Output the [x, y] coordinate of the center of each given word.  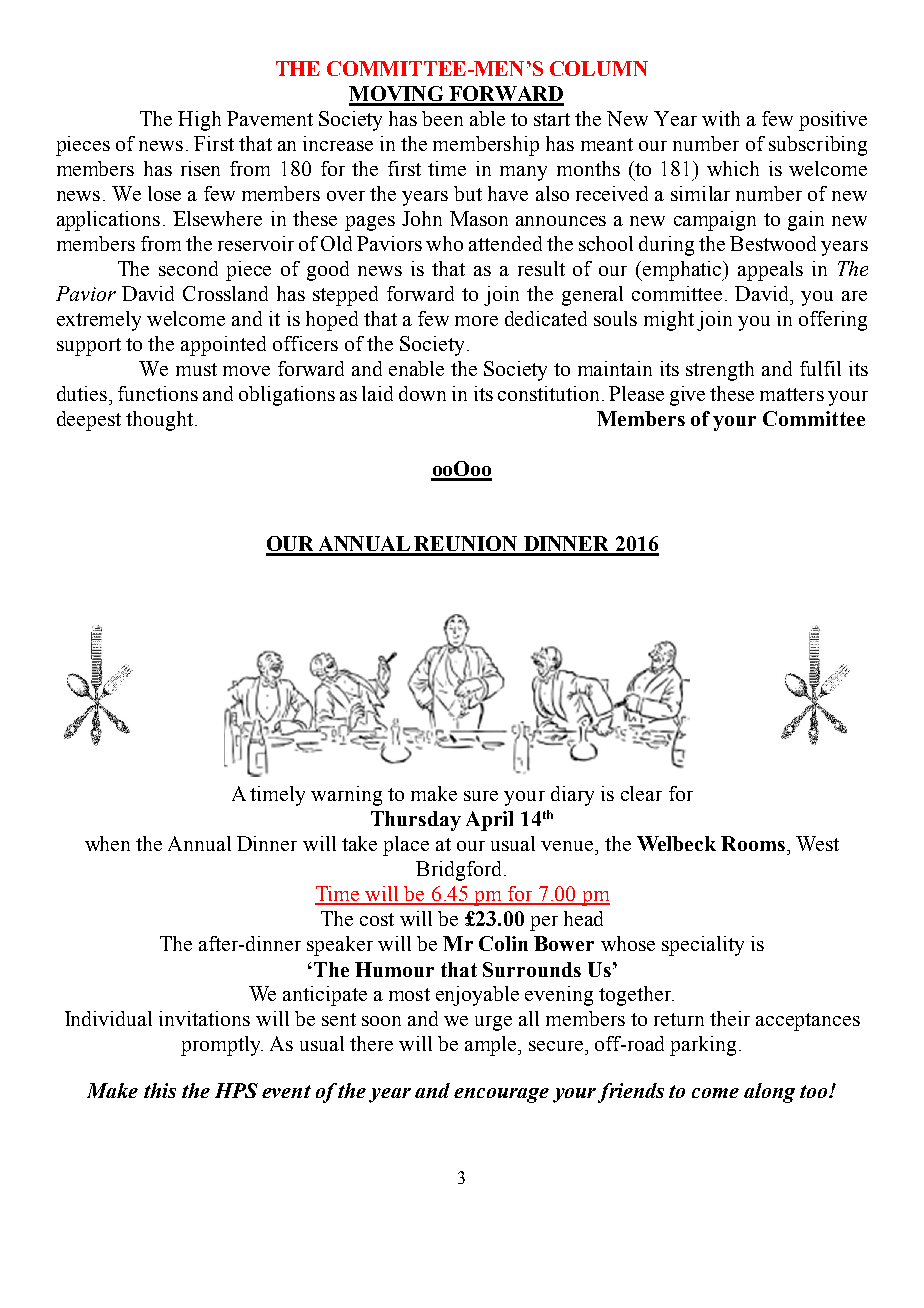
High [199, 121]
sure [481, 796]
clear [641, 793]
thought [161, 421]
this [160, 1090]
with [721, 118]
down [422, 393]
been [442, 118]
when [107, 843]
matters [792, 394]
